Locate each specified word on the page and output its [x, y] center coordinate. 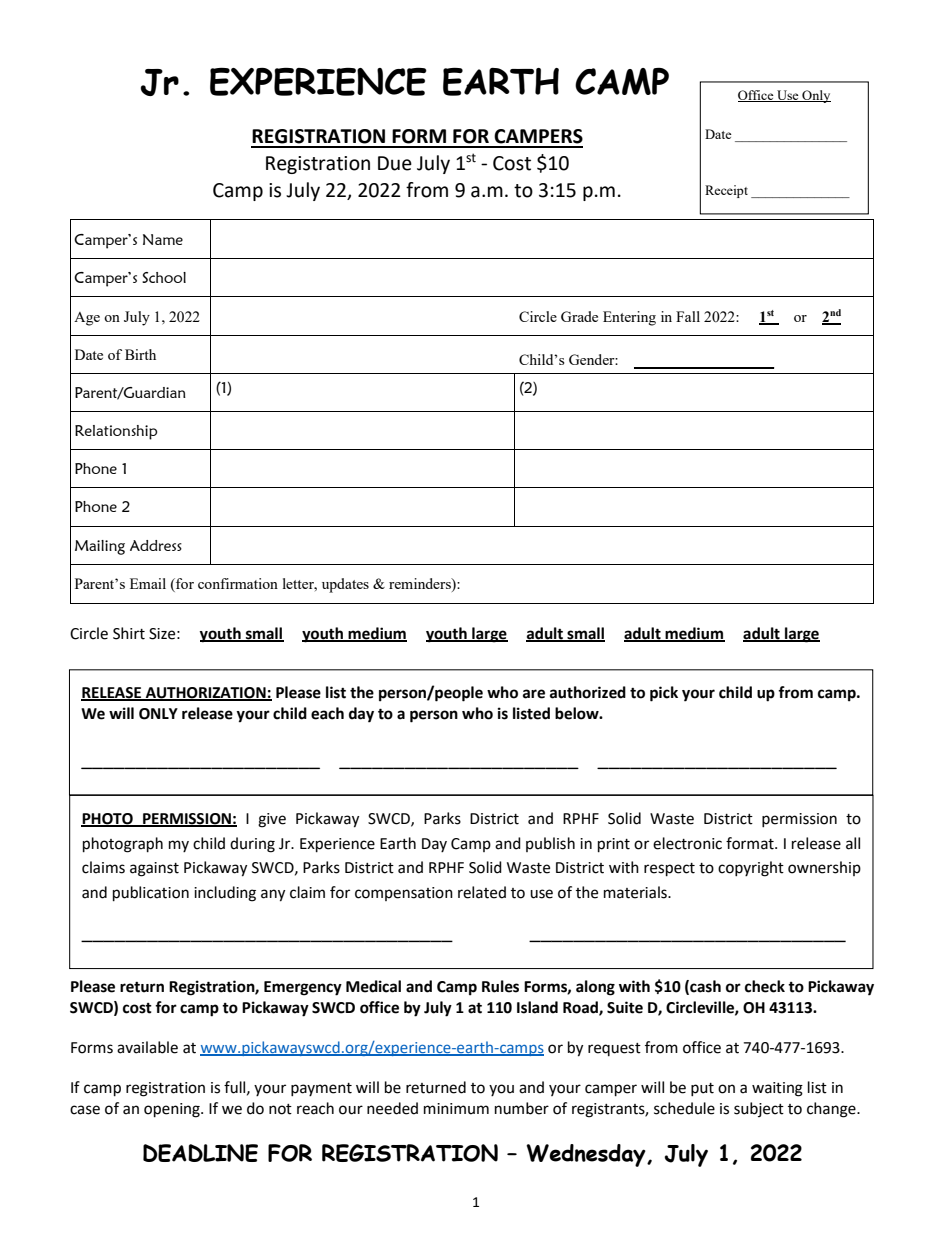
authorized [588, 692]
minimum [456, 1109]
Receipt [726, 191]
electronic [687, 843]
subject [759, 1109]
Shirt [129, 633]
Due [395, 163]
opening [173, 1110]
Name [163, 239]
